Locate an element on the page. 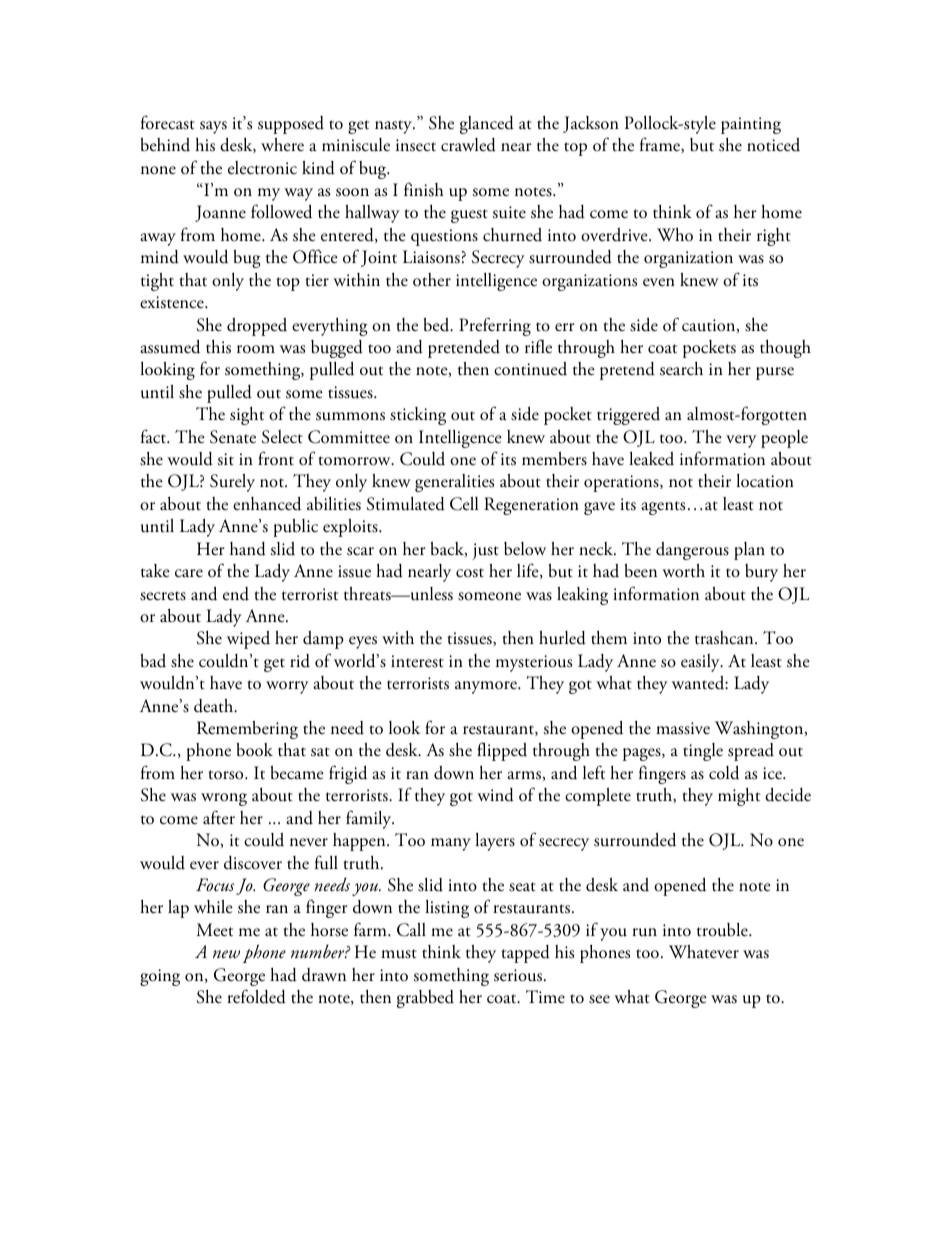 This image has height=1233, width=952. painting is located at coordinates (751, 125).
